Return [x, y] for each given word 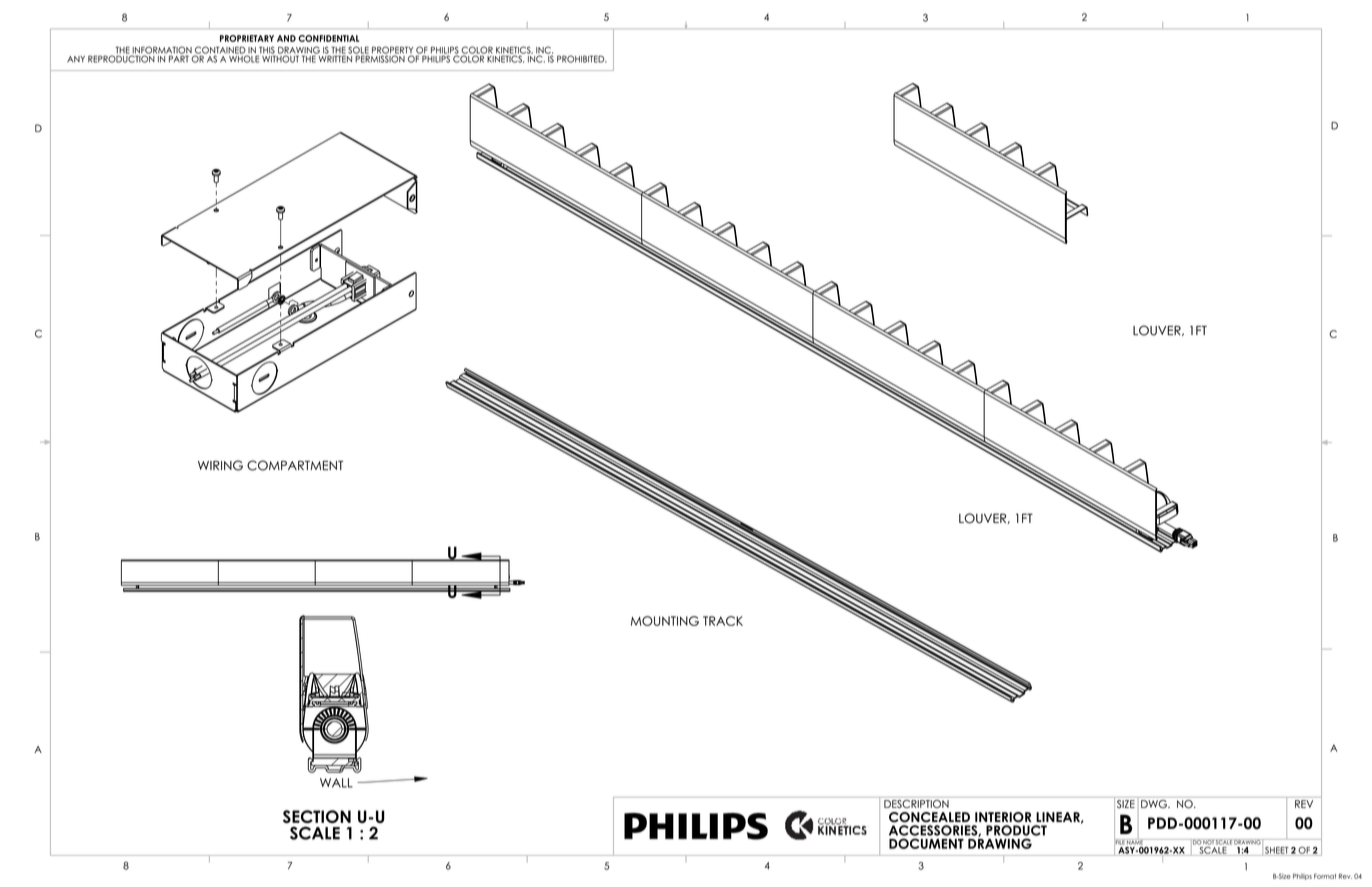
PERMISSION [381, 58]
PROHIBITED [582, 59]
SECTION [317, 816]
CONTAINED [220, 51]
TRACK [723, 621]
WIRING [220, 465]
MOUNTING [665, 621]
